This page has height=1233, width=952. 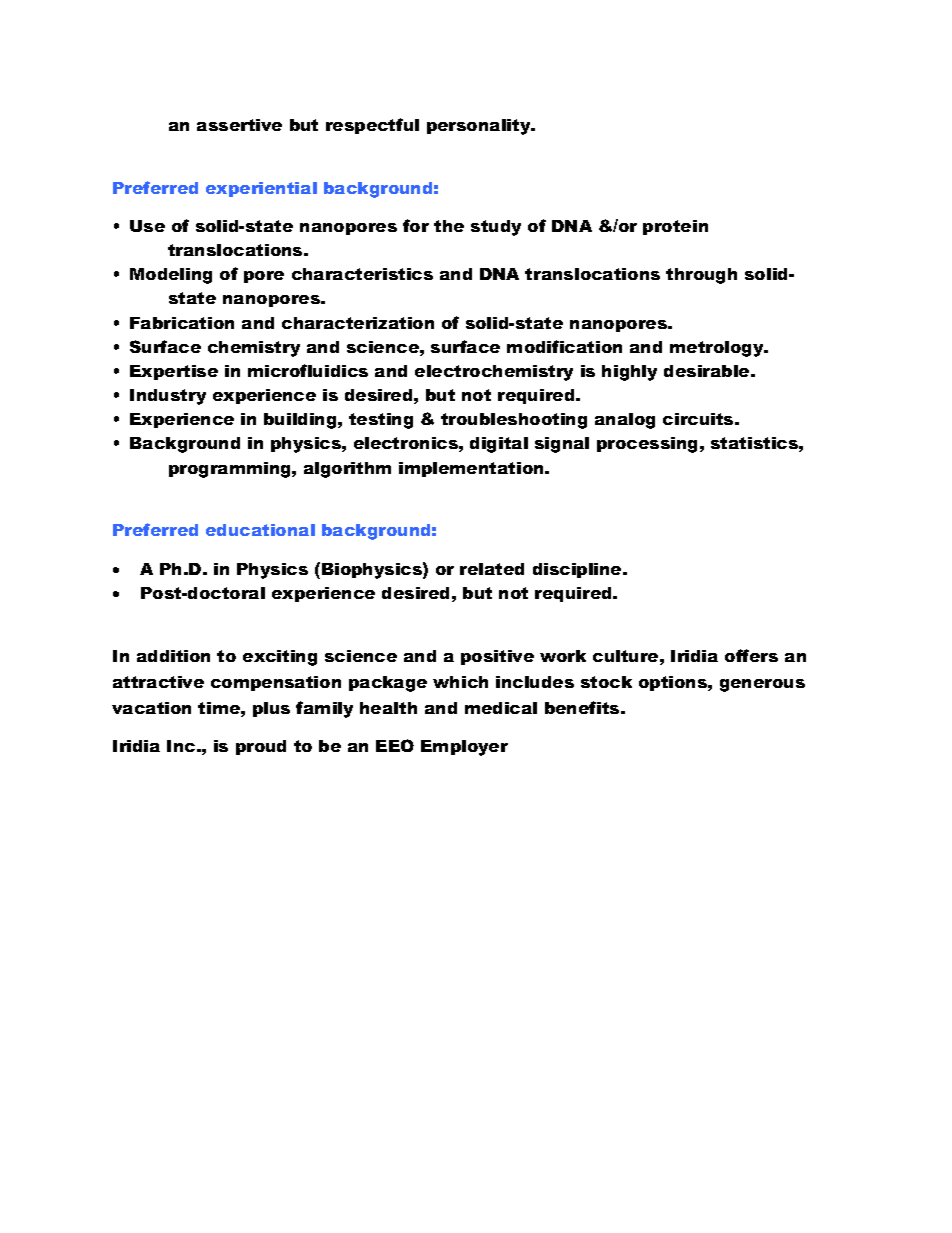 What do you see at coordinates (239, 125) in the page?
I see `assertive` at bounding box center [239, 125].
